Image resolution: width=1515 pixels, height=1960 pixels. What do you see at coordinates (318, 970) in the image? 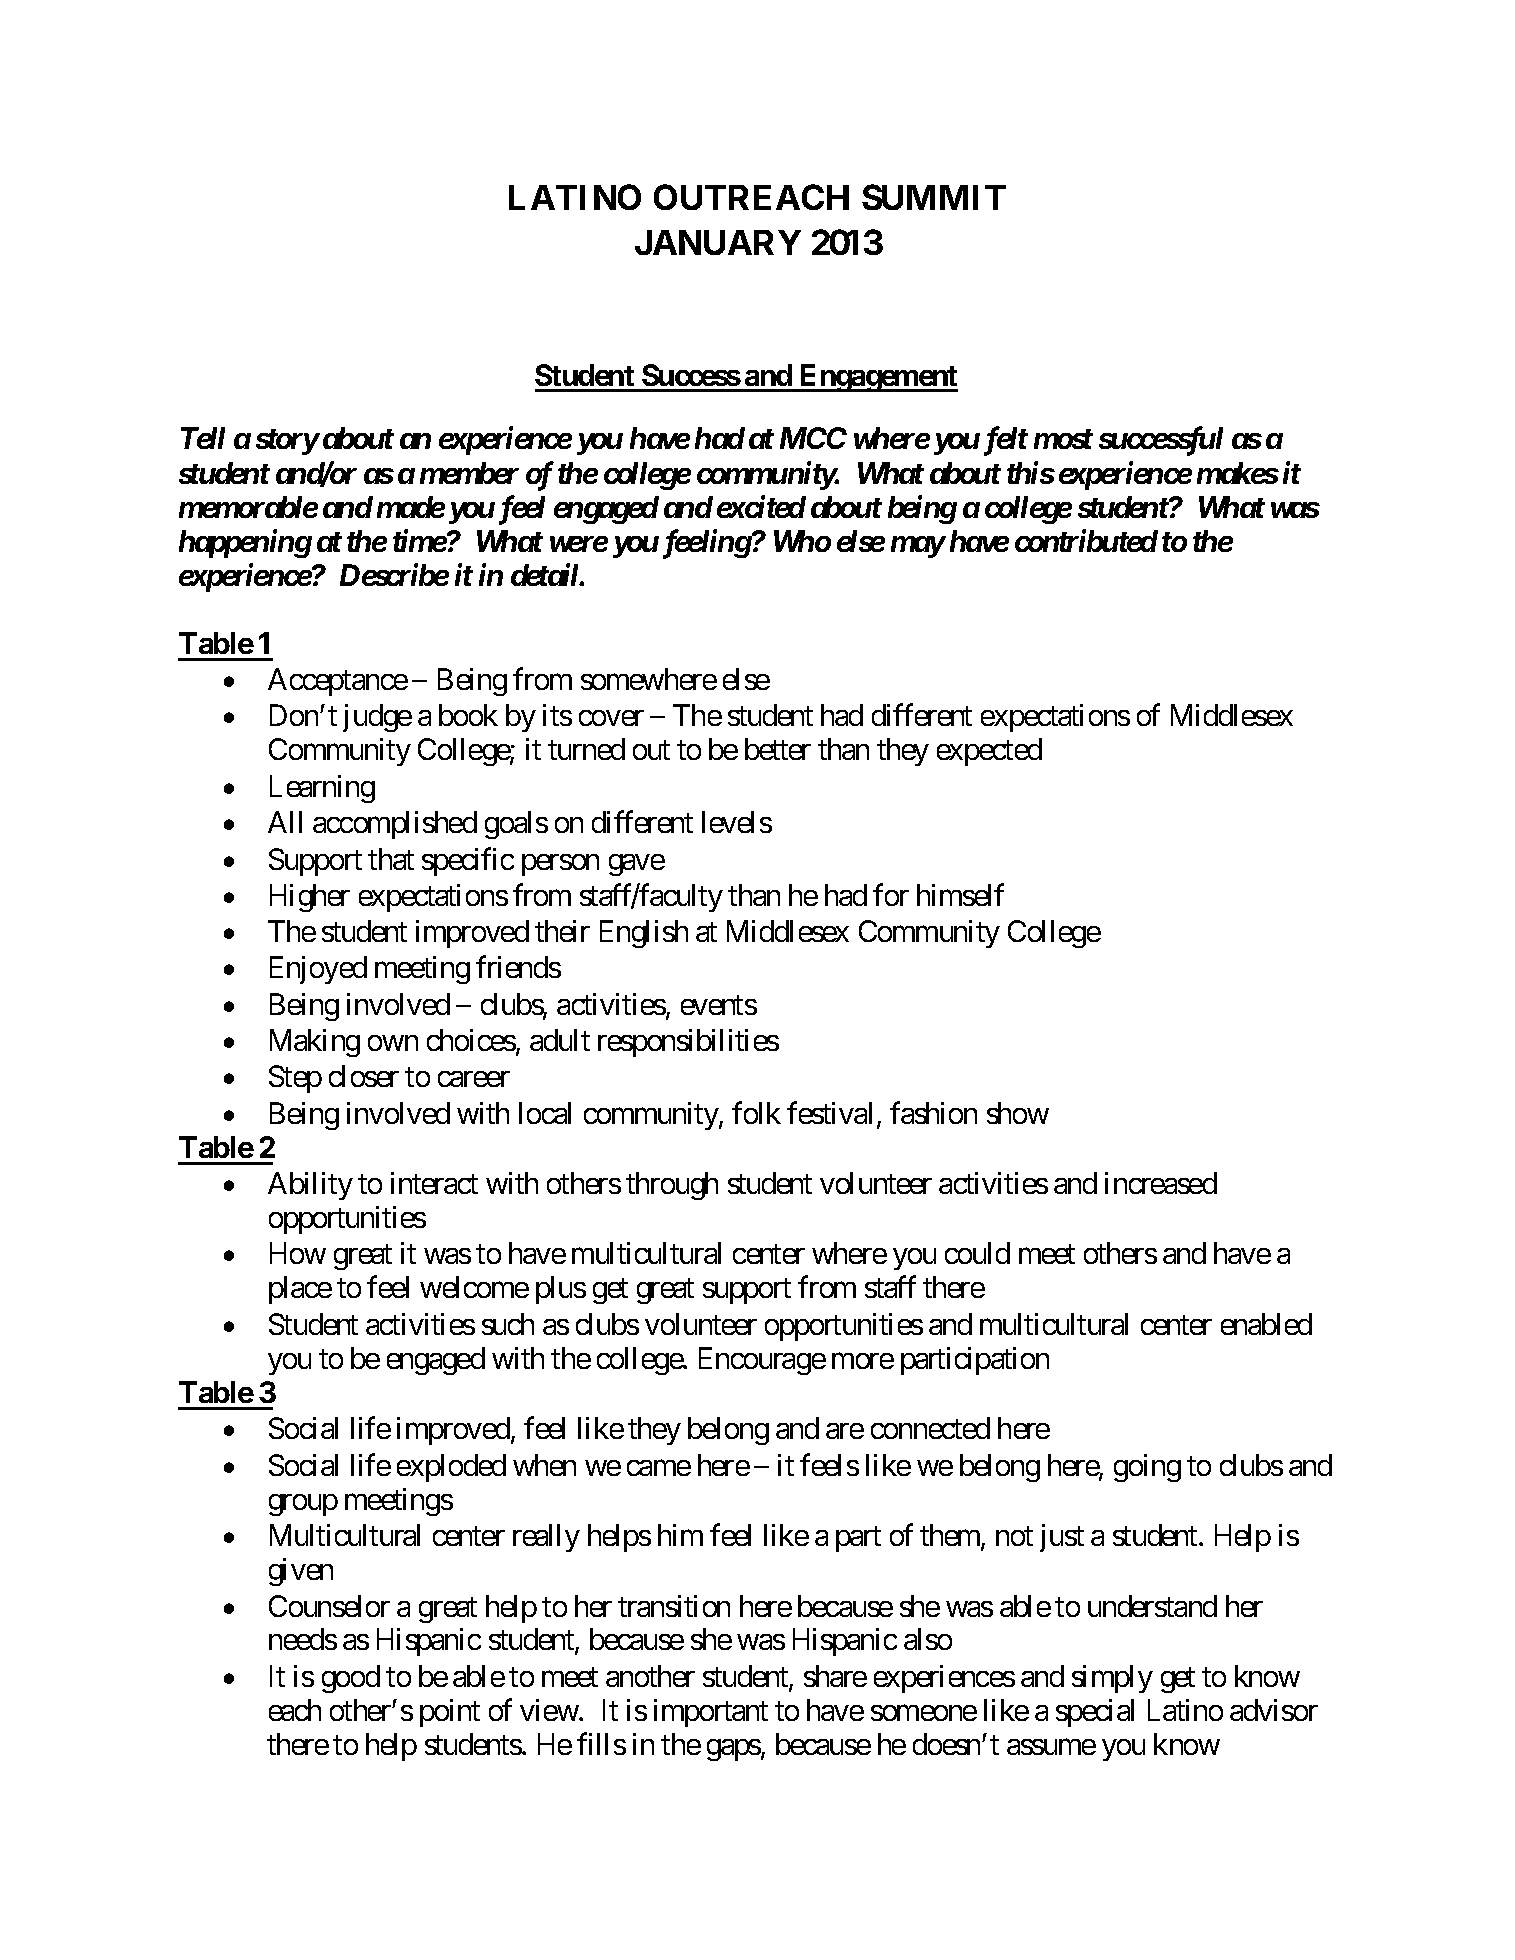
I see `Enjoyed` at bounding box center [318, 970].
